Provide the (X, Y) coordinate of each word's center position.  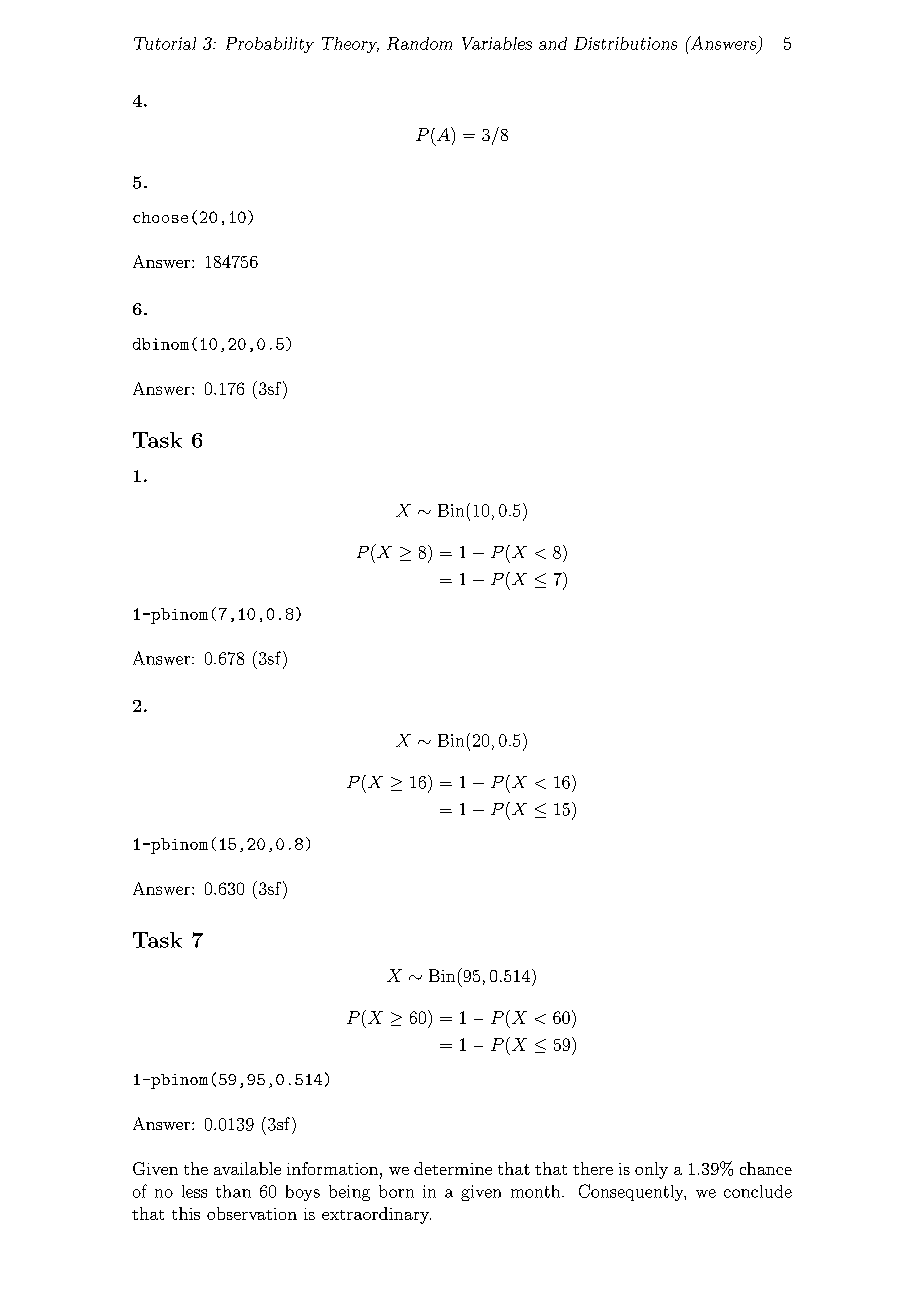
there (593, 1168)
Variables (497, 43)
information (332, 1168)
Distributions (625, 43)
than (233, 1191)
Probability (270, 45)
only (651, 1170)
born (396, 1191)
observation (252, 1213)
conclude (758, 1191)
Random (419, 43)
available (247, 1168)
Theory (350, 45)
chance (766, 1168)
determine (453, 1168)
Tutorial (165, 43)
